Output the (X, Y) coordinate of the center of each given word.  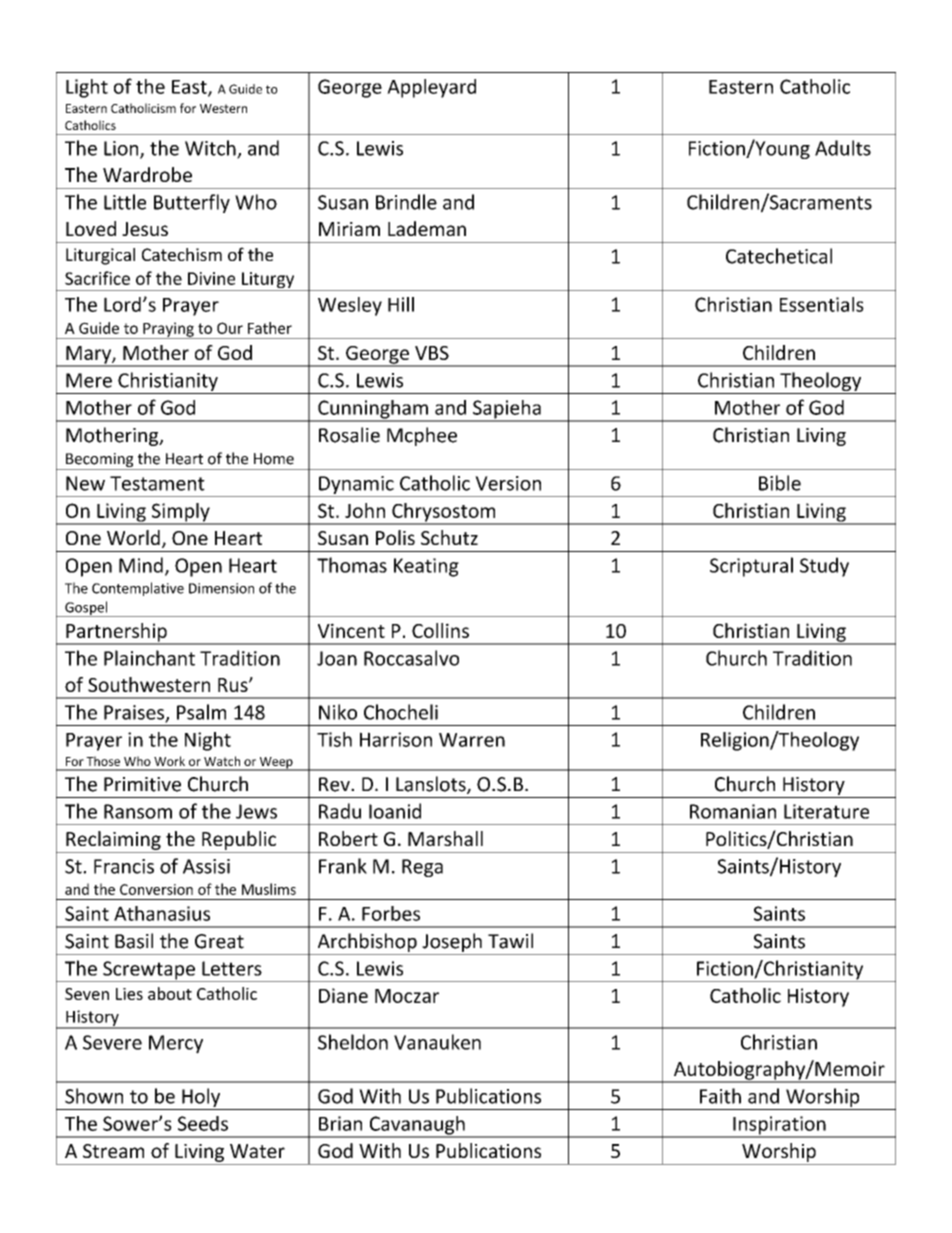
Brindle (406, 202)
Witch (211, 149)
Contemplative (138, 589)
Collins (440, 630)
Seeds (203, 1123)
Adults (843, 148)
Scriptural (751, 567)
